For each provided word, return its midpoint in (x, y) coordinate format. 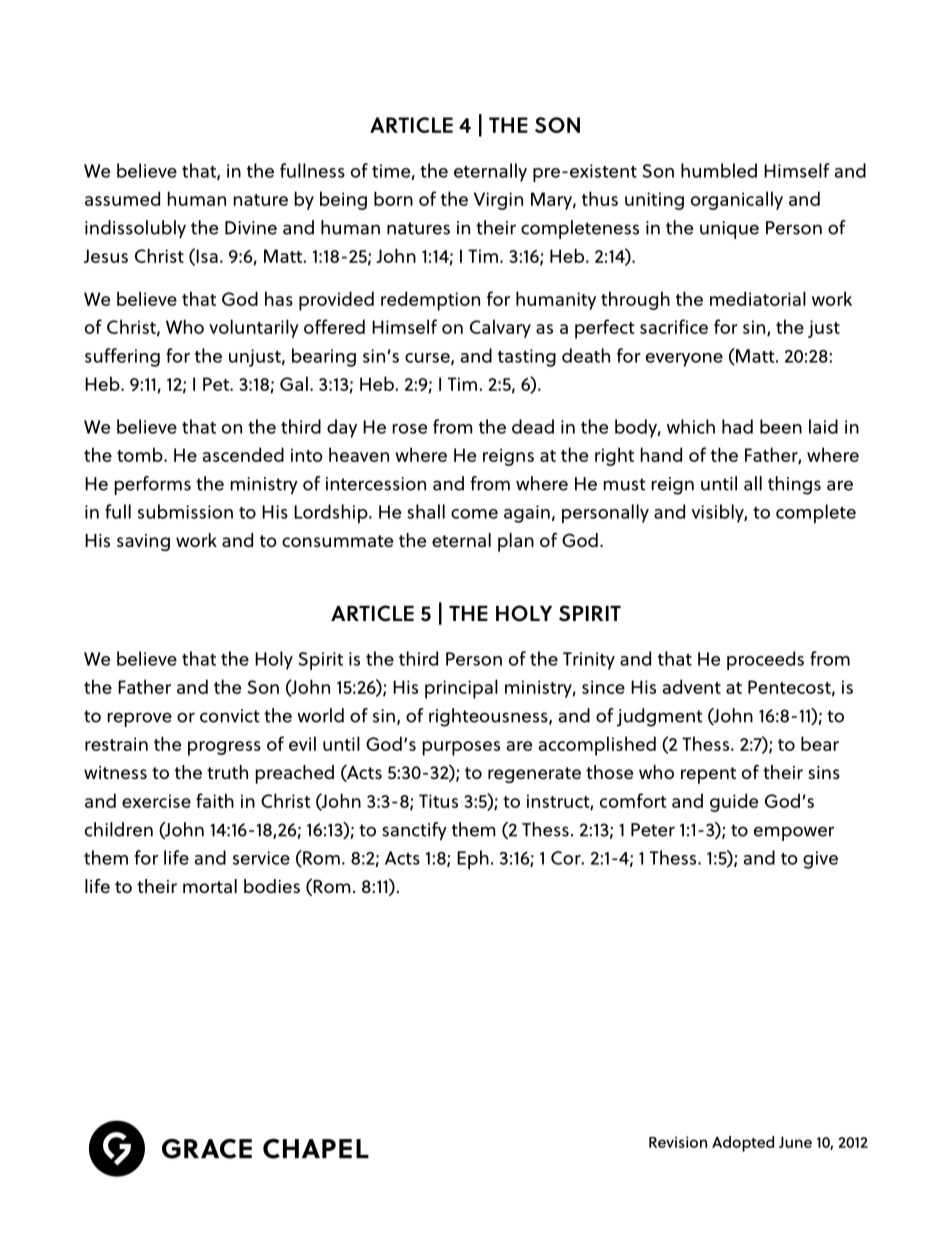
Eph (473, 859)
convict (230, 716)
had (737, 426)
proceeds (765, 660)
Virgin (498, 201)
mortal (210, 886)
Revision (678, 1142)
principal (461, 689)
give (820, 860)
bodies (272, 886)
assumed (122, 198)
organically (737, 200)
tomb (141, 454)
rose (410, 429)
